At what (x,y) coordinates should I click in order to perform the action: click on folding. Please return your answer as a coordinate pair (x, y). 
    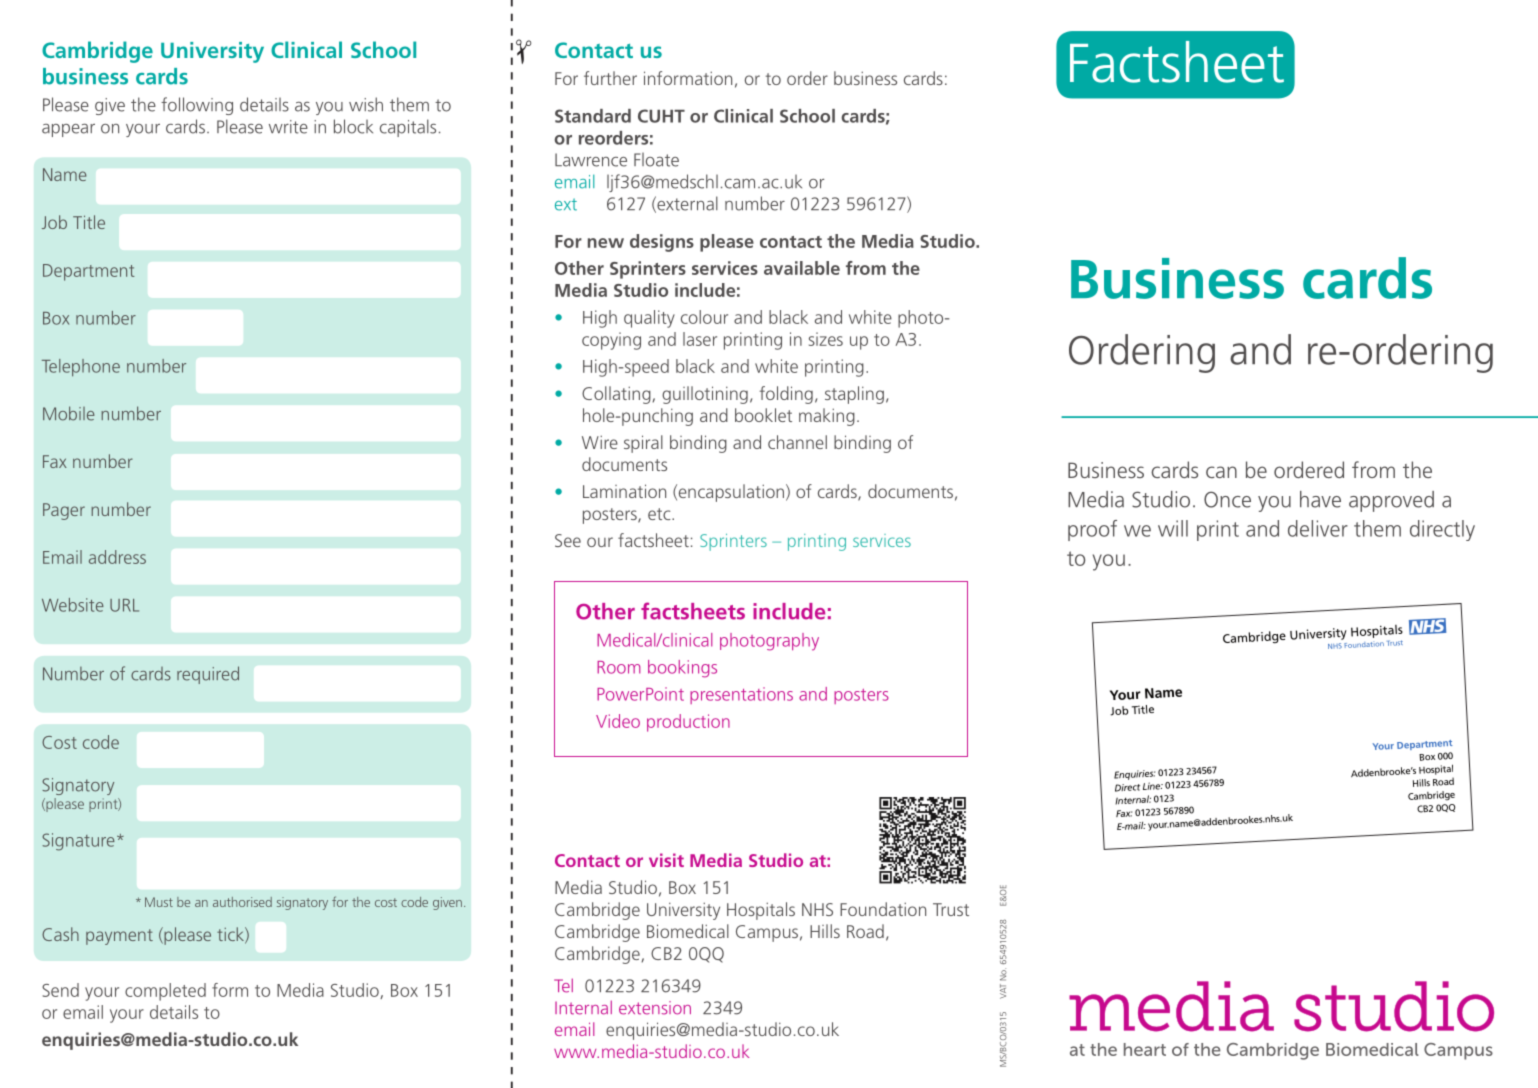
    Looking at the image, I should click on (786, 395).
